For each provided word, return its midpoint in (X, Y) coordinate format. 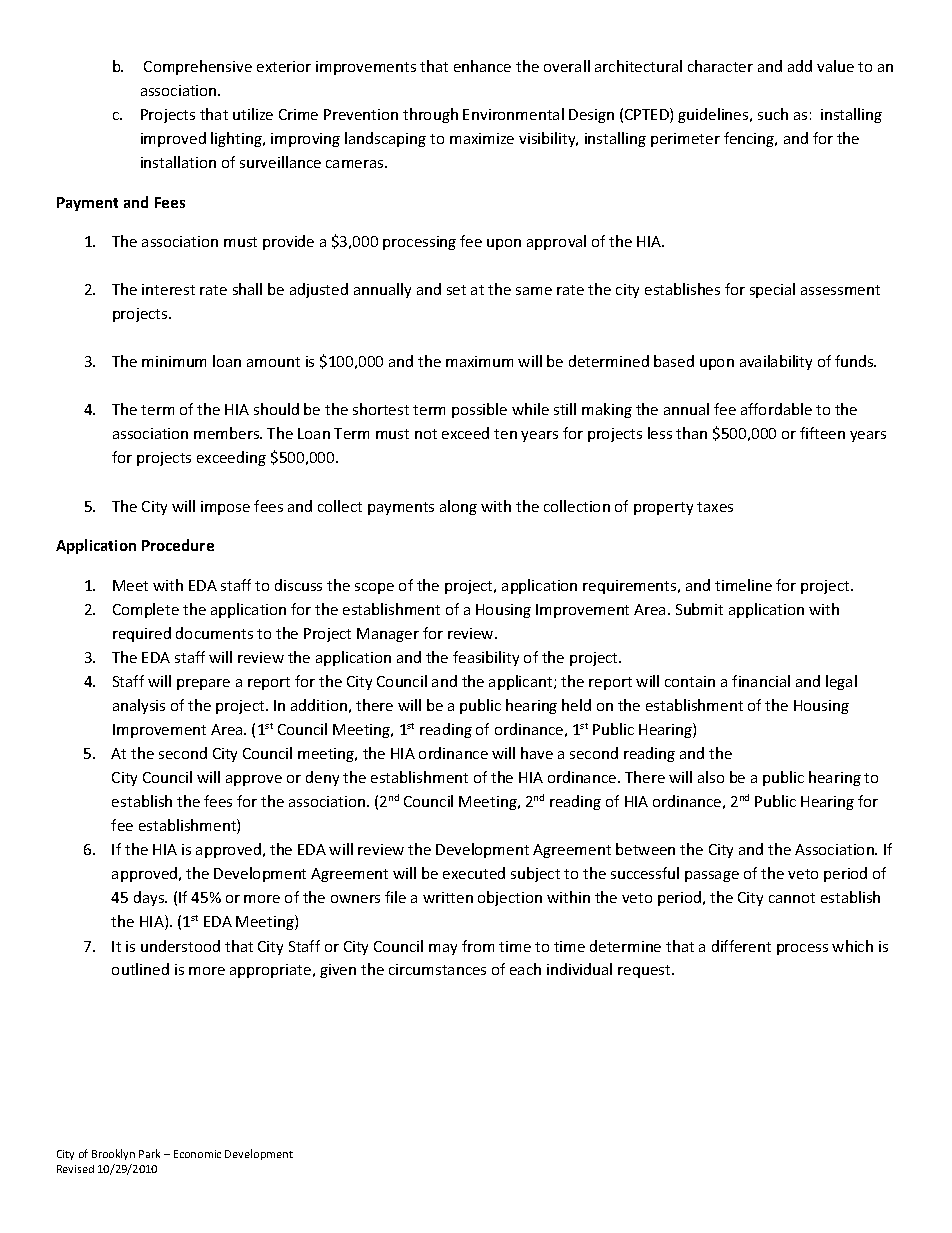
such (773, 114)
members (228, 433)
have (537, 753)
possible (479, 410)
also (711, 777)
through (430, 115)
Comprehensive (198, 67)
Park (149, 1153)
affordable (776, 409)
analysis (139, 706)
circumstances (437, 969)
